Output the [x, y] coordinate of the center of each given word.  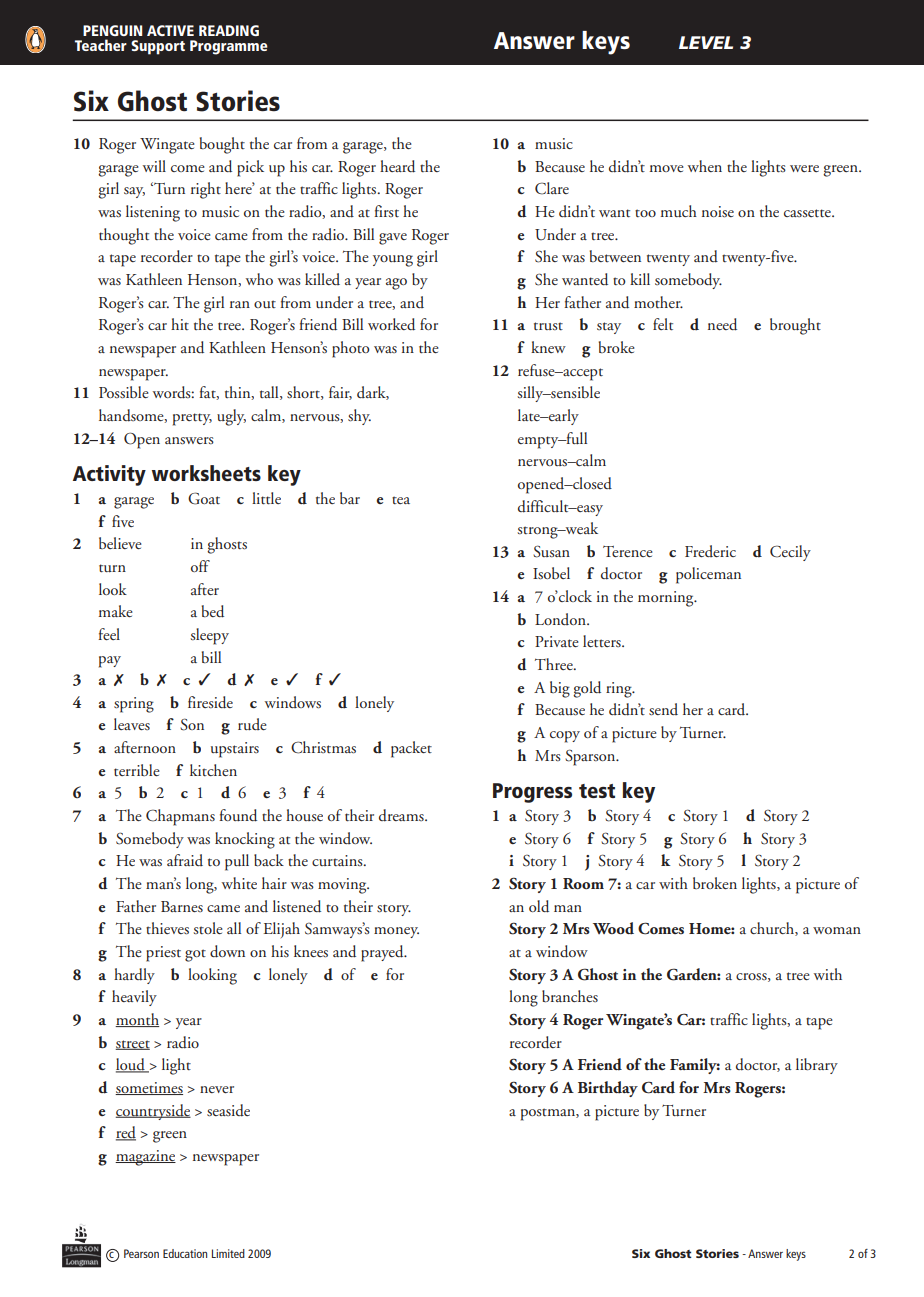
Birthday [608, 1089]
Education [185, 1253]
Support [158, 47]
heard [397, 166]
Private [557, 641]
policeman [708, 575]
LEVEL [706, 42]
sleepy [209, 636]
